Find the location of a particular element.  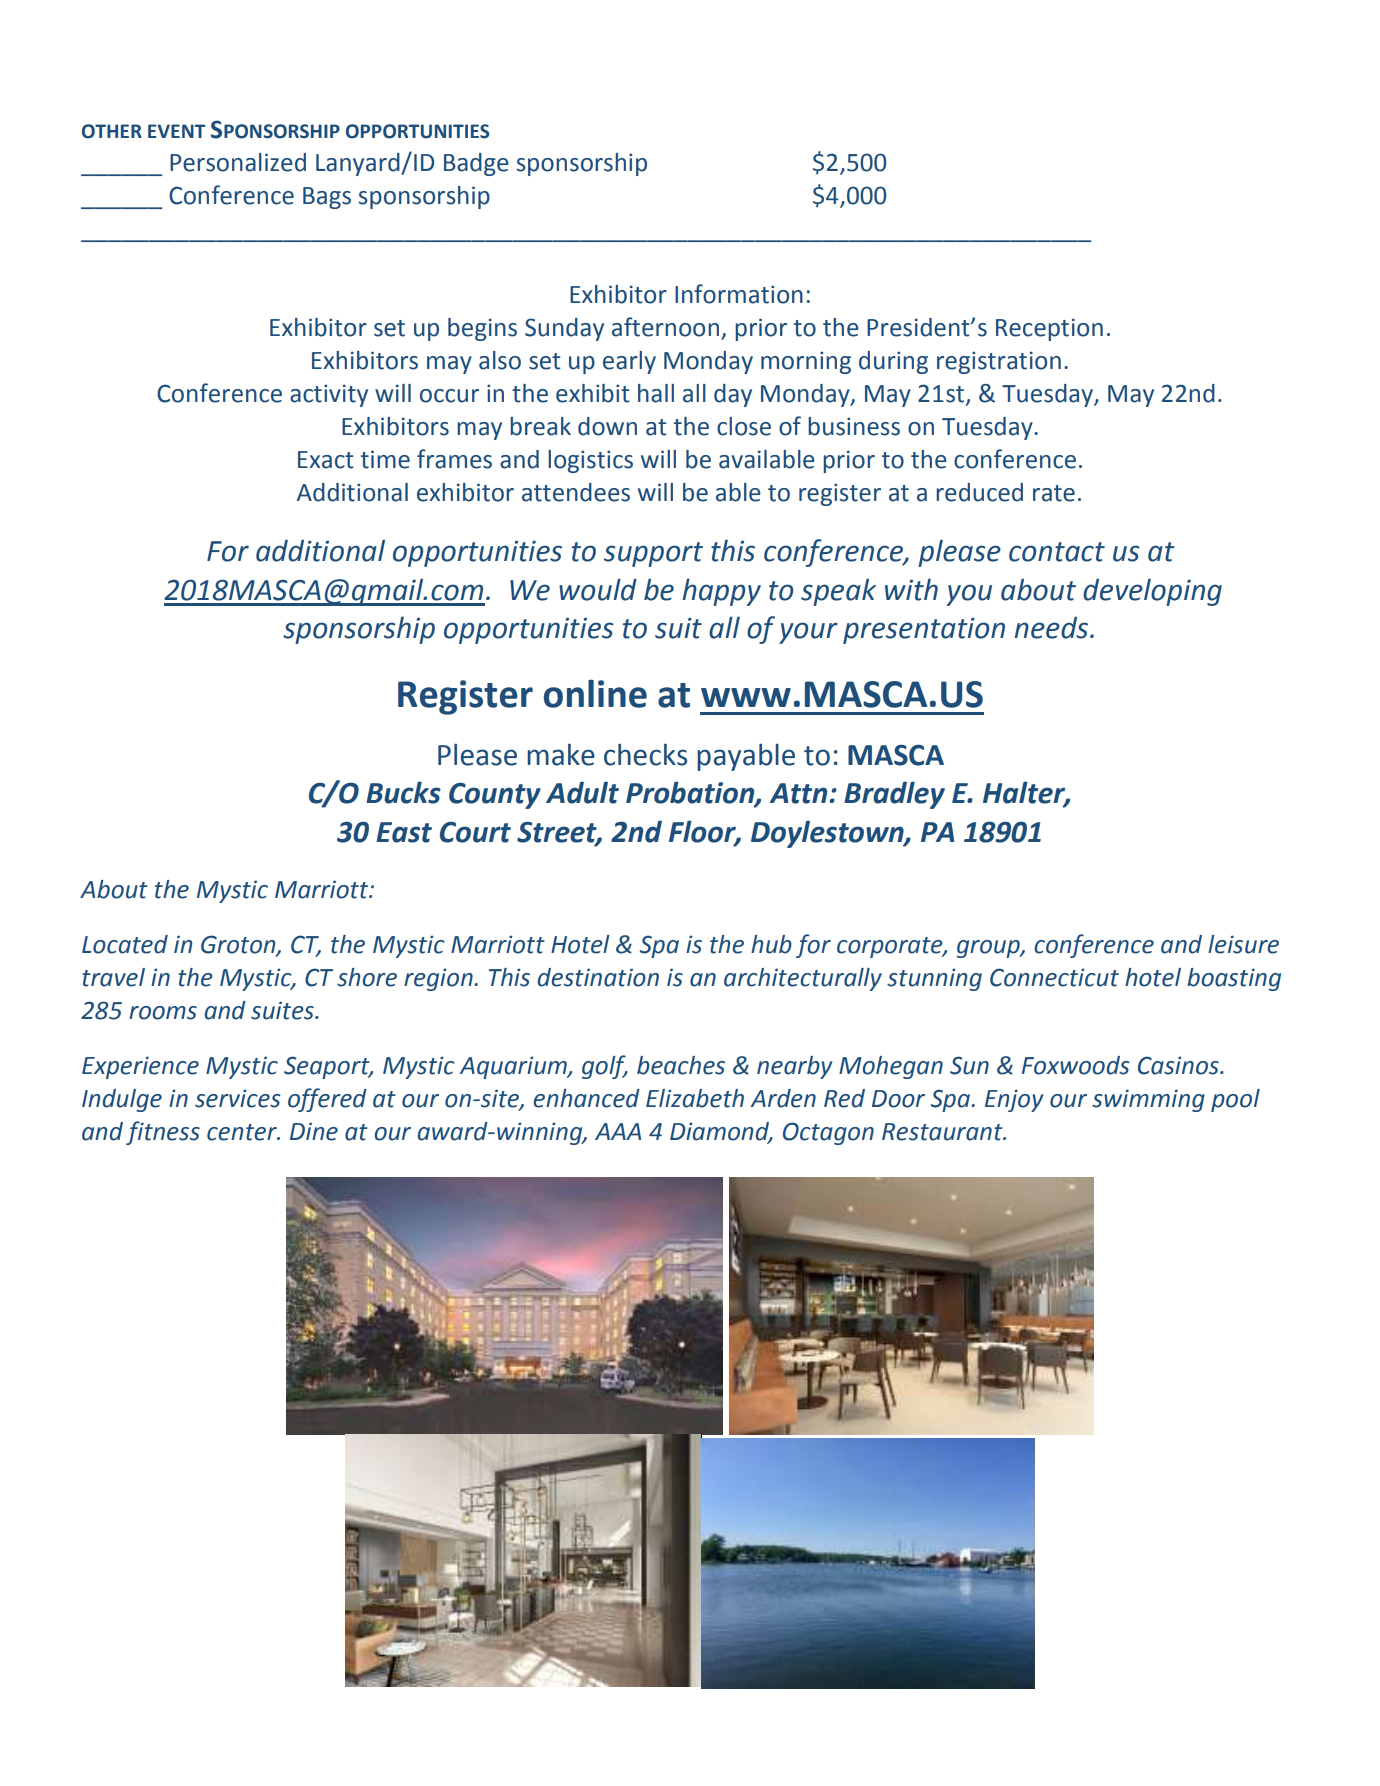

Badge is located at coordinates (476, 164).
